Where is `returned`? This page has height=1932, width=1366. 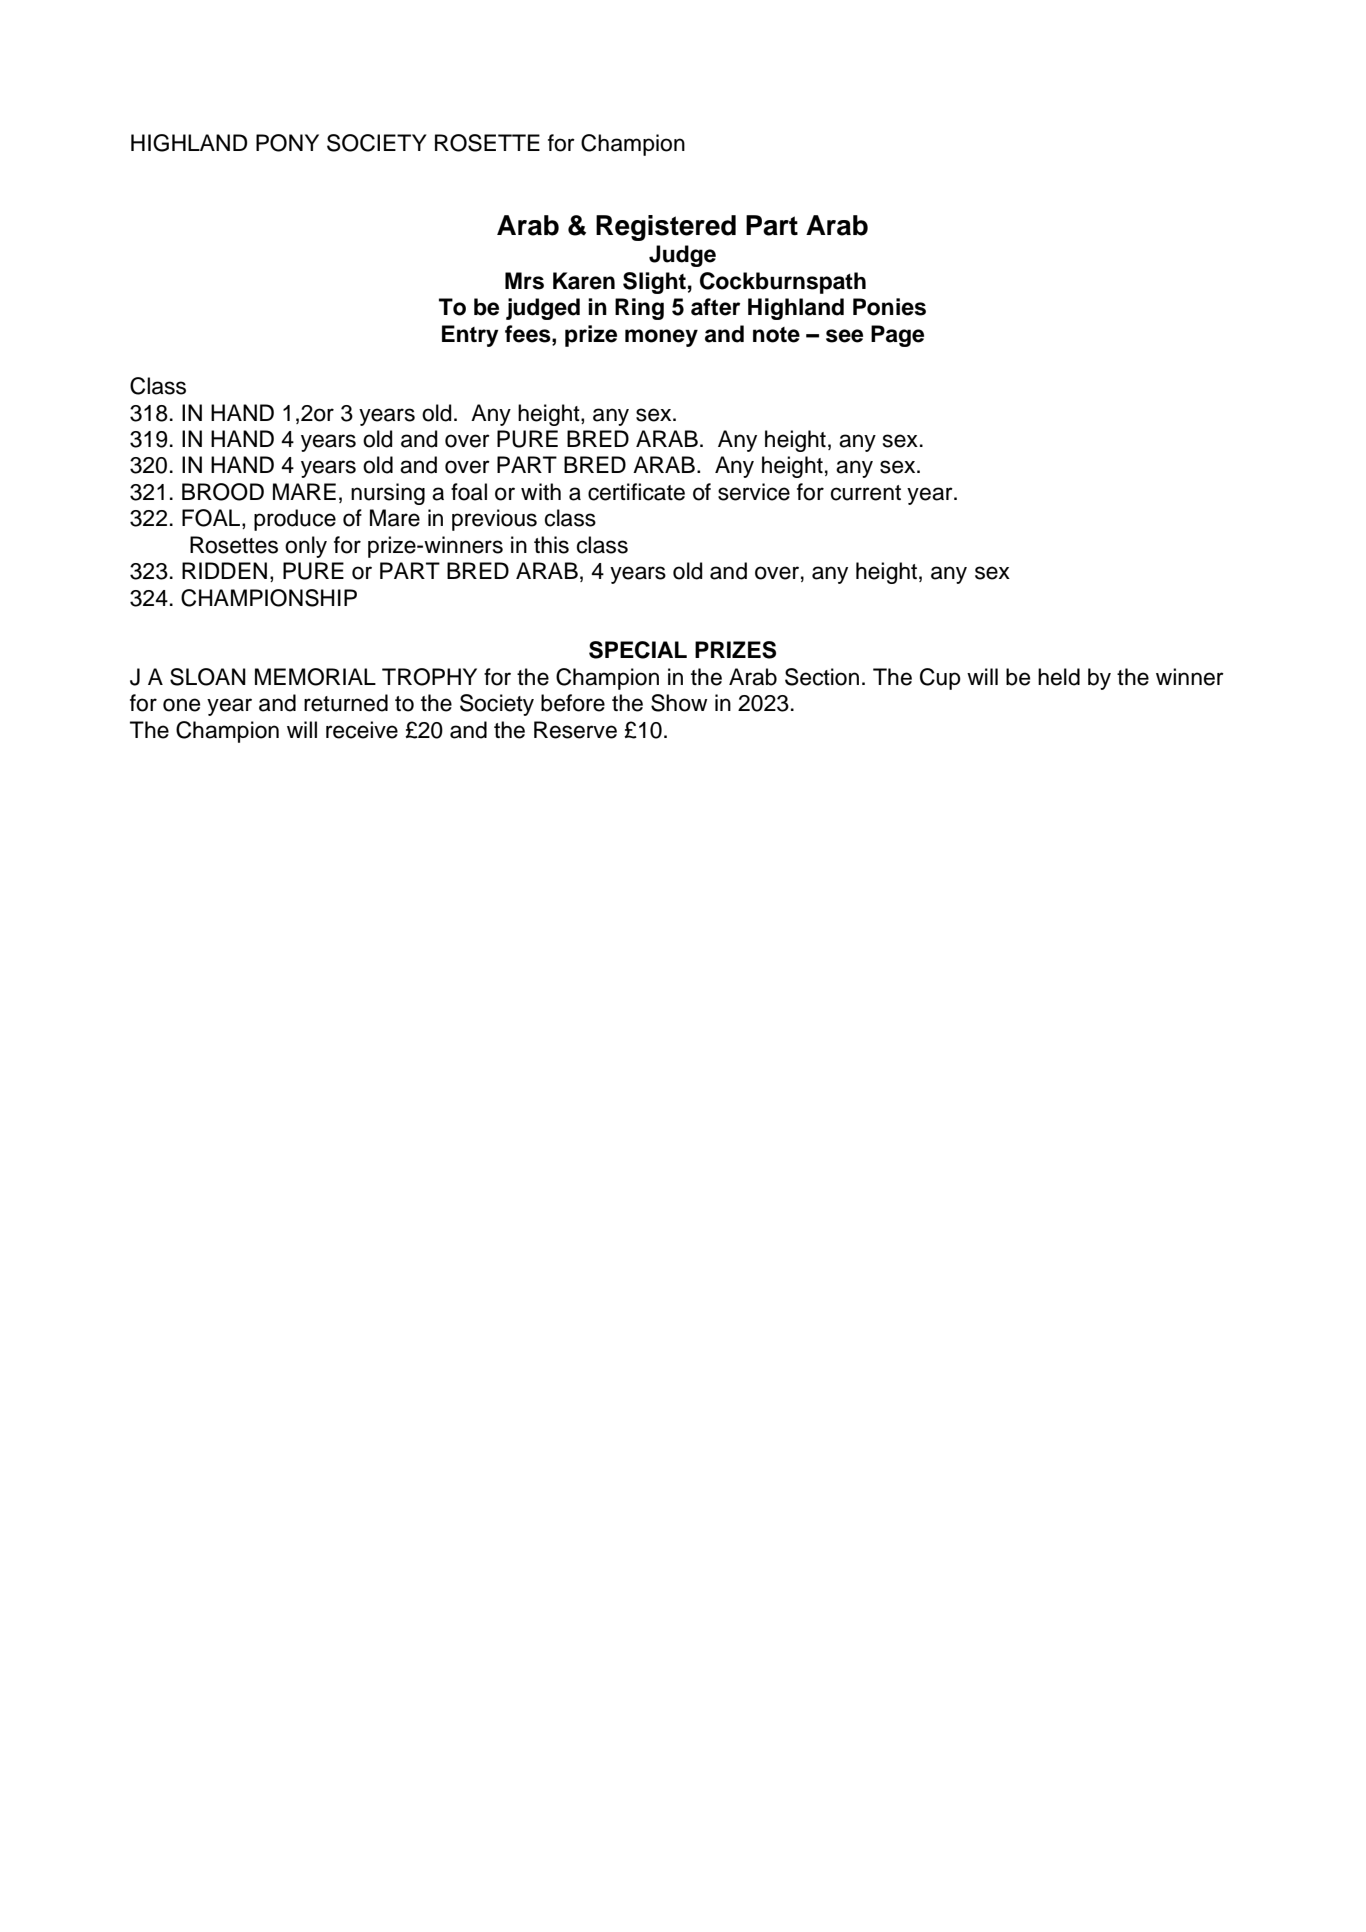
returned is located at coordinates (346, 703).
